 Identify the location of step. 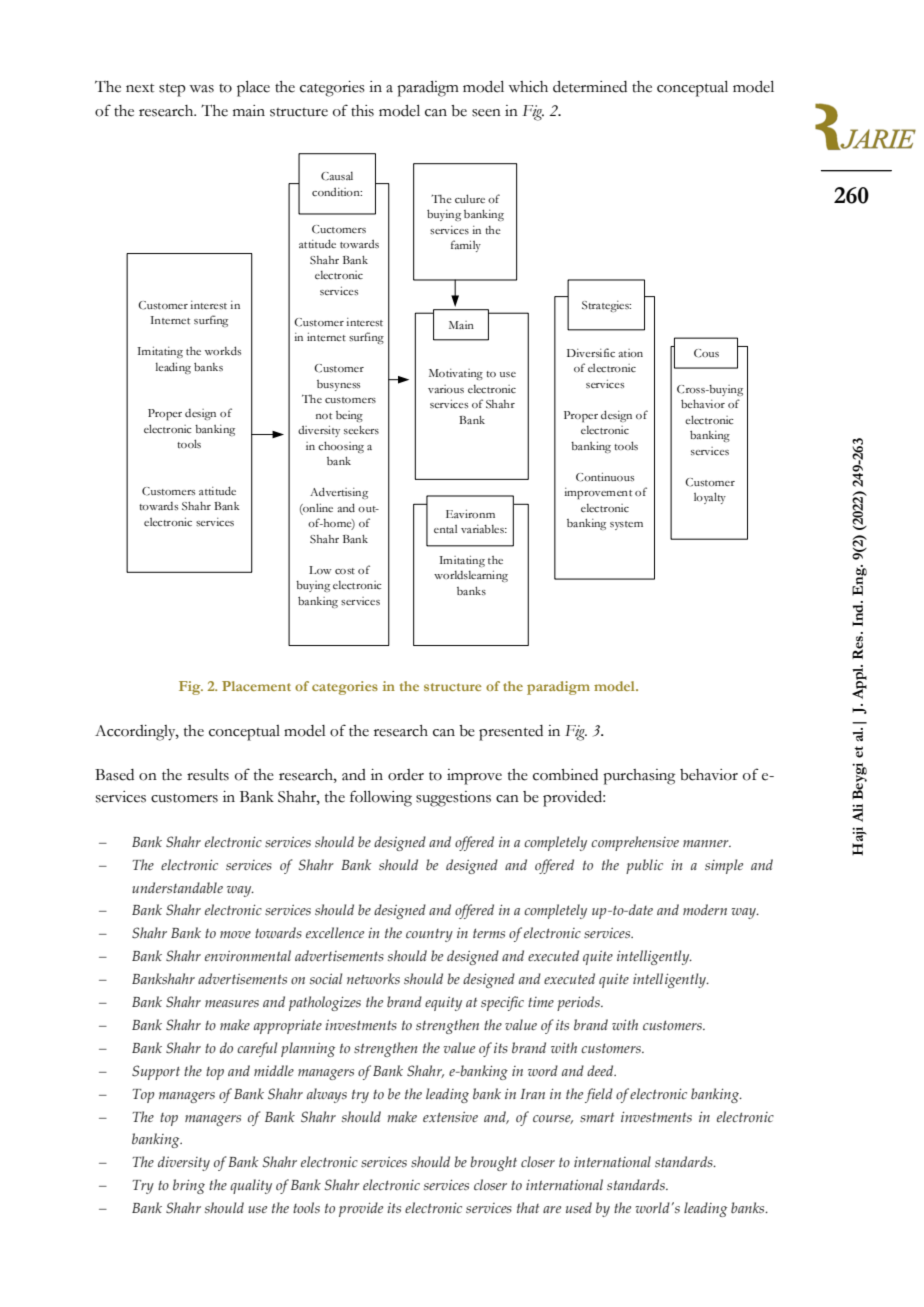
(172, 90).
